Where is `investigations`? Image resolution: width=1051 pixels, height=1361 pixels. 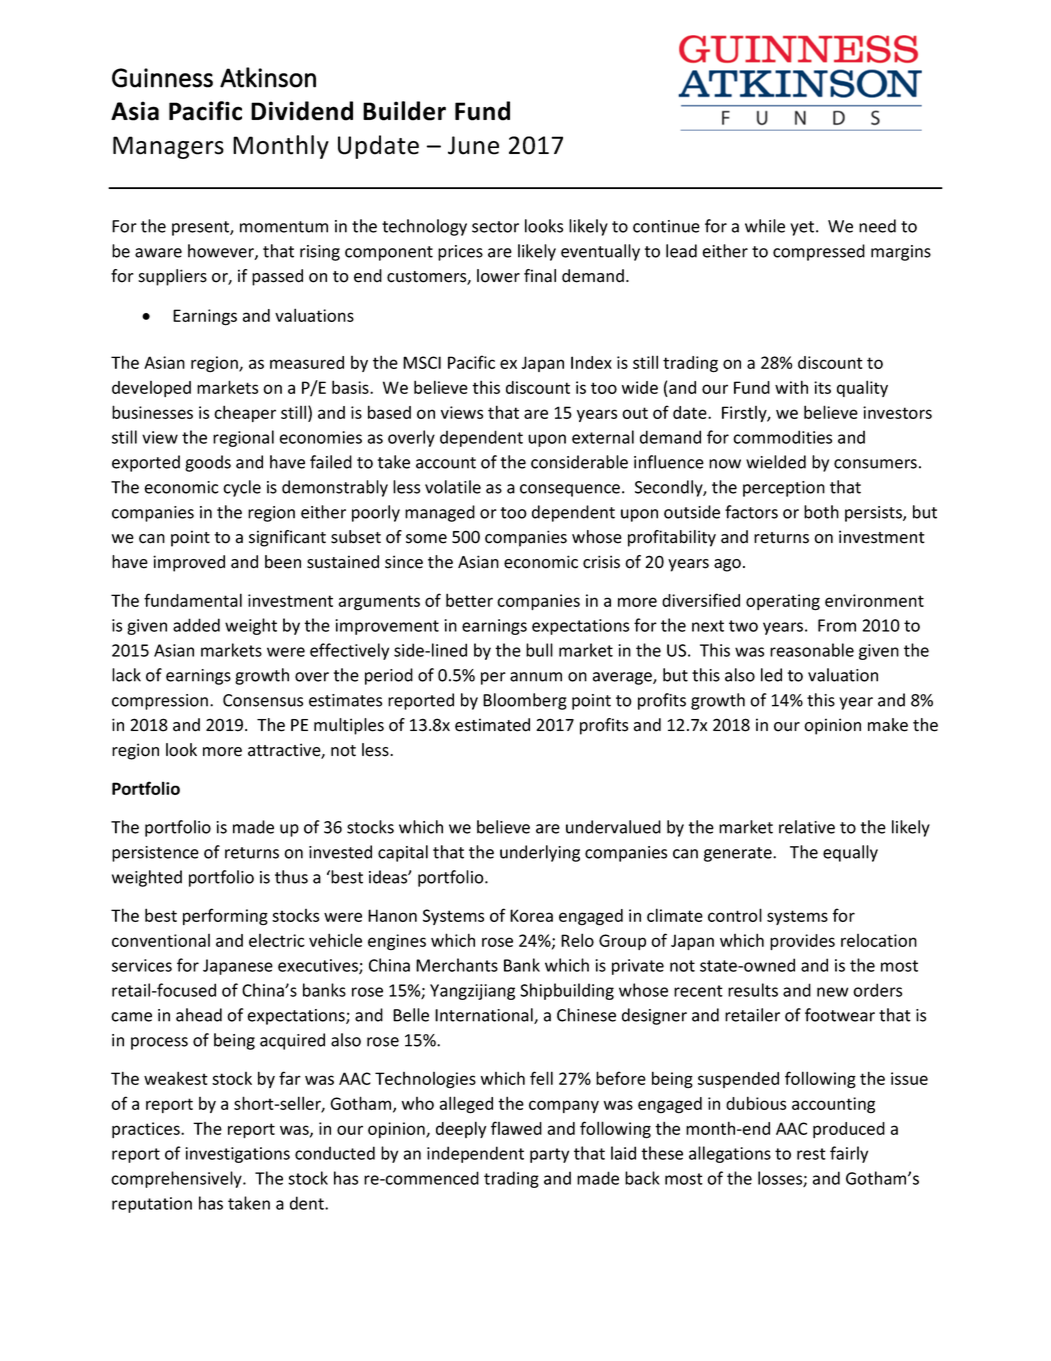
investigations is located at coordinates (237, 1155).
